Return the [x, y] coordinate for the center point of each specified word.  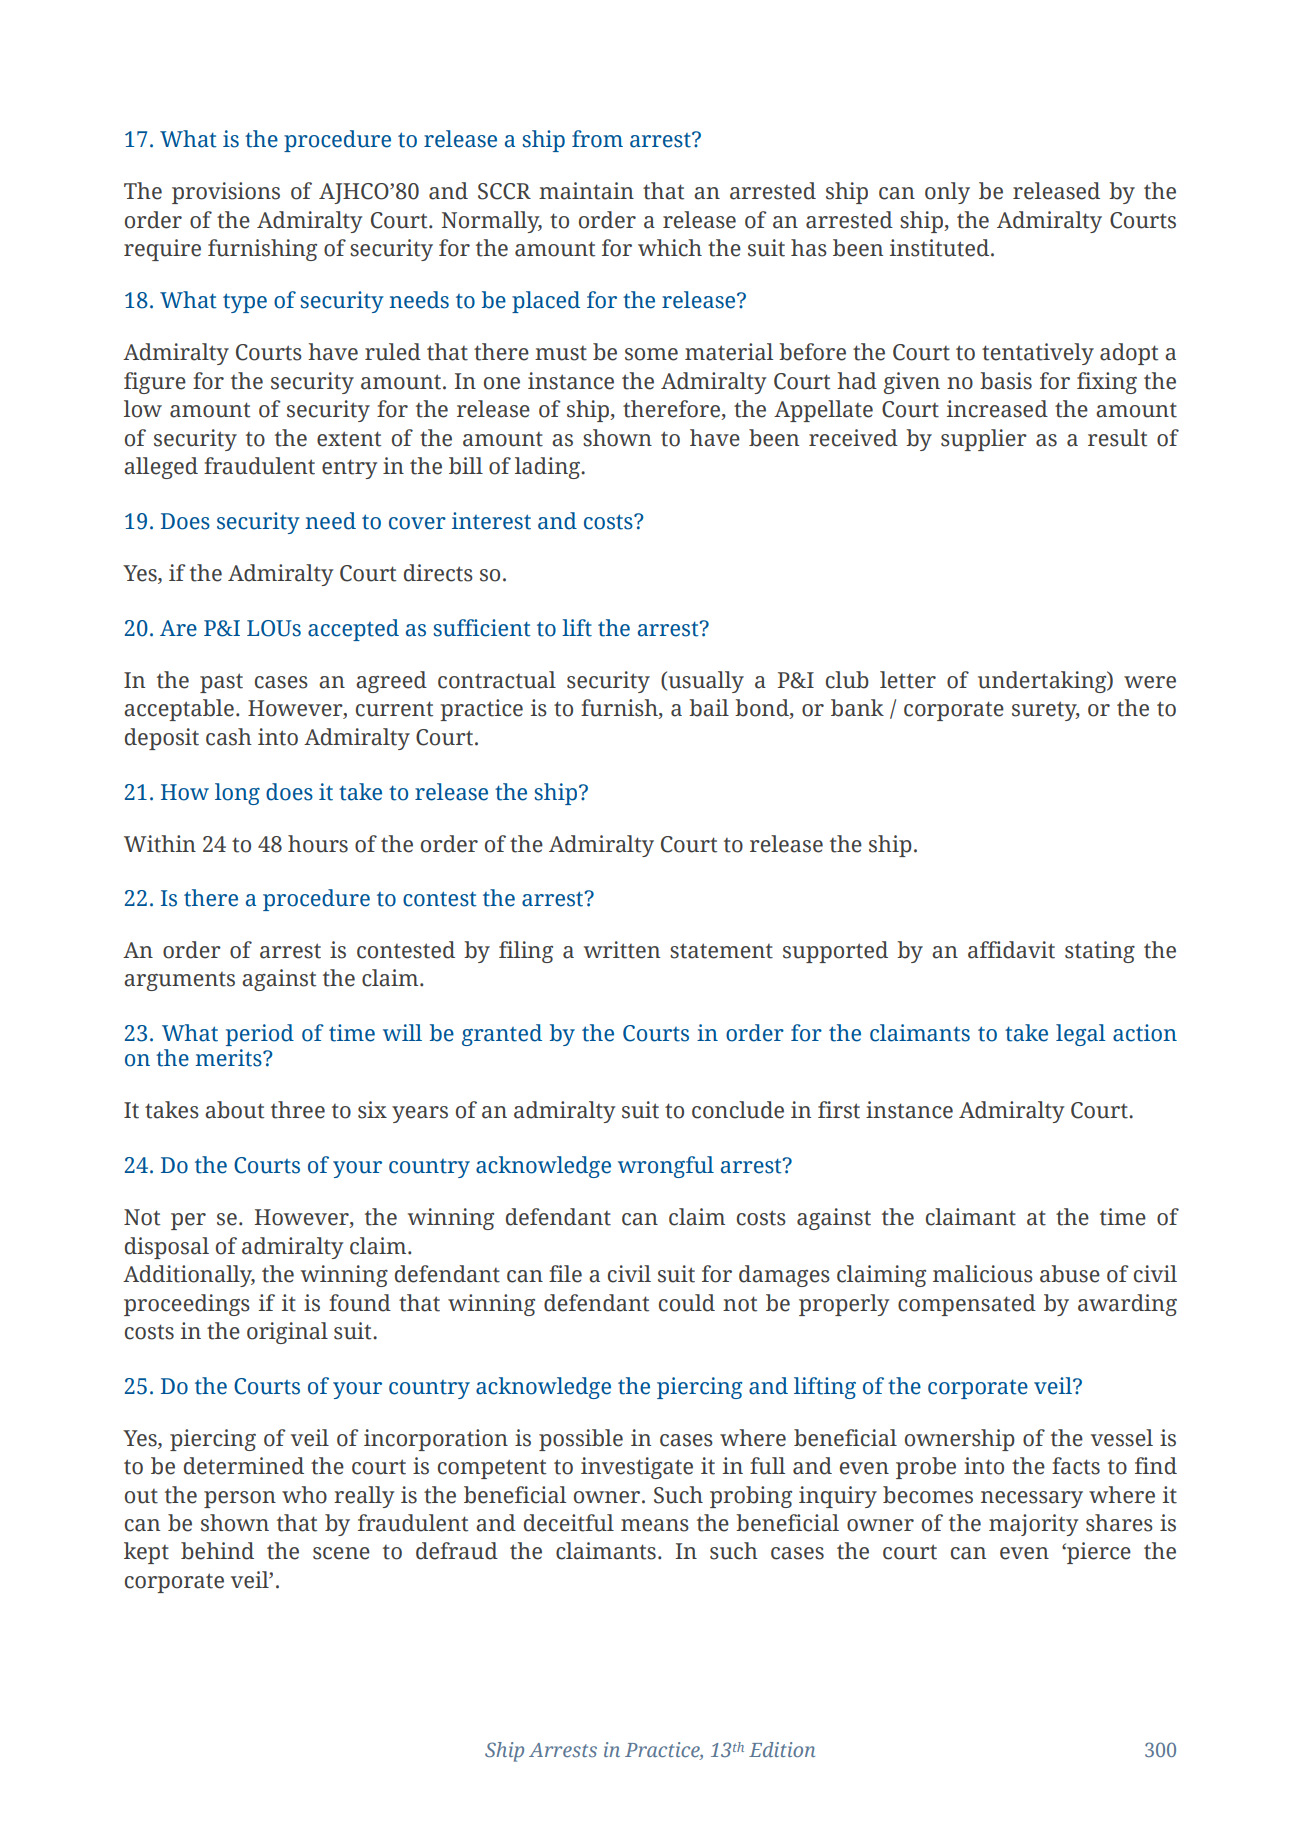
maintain [586, 191]
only [947, 193]
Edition [782, 1749]
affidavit [1011, 950]
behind [217, 1551]
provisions [226, 193]
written [622, 950]
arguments [179, 981]
